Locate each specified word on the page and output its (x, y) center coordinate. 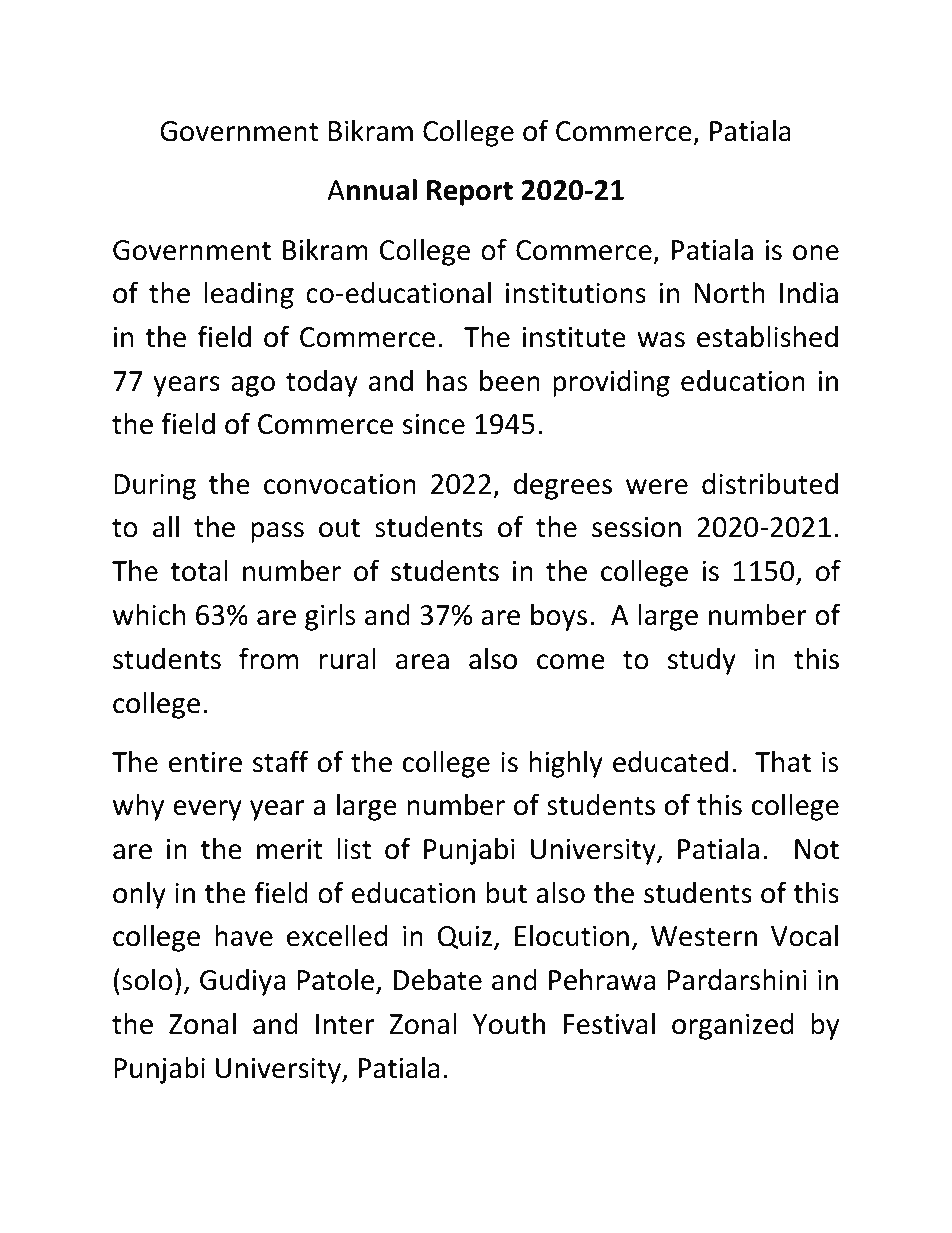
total (199, 571)
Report (470, 193)
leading (249, 295)
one (816, 253)
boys (559, 617)
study (702, 661)
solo (147, 979)
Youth (509, 1023)
